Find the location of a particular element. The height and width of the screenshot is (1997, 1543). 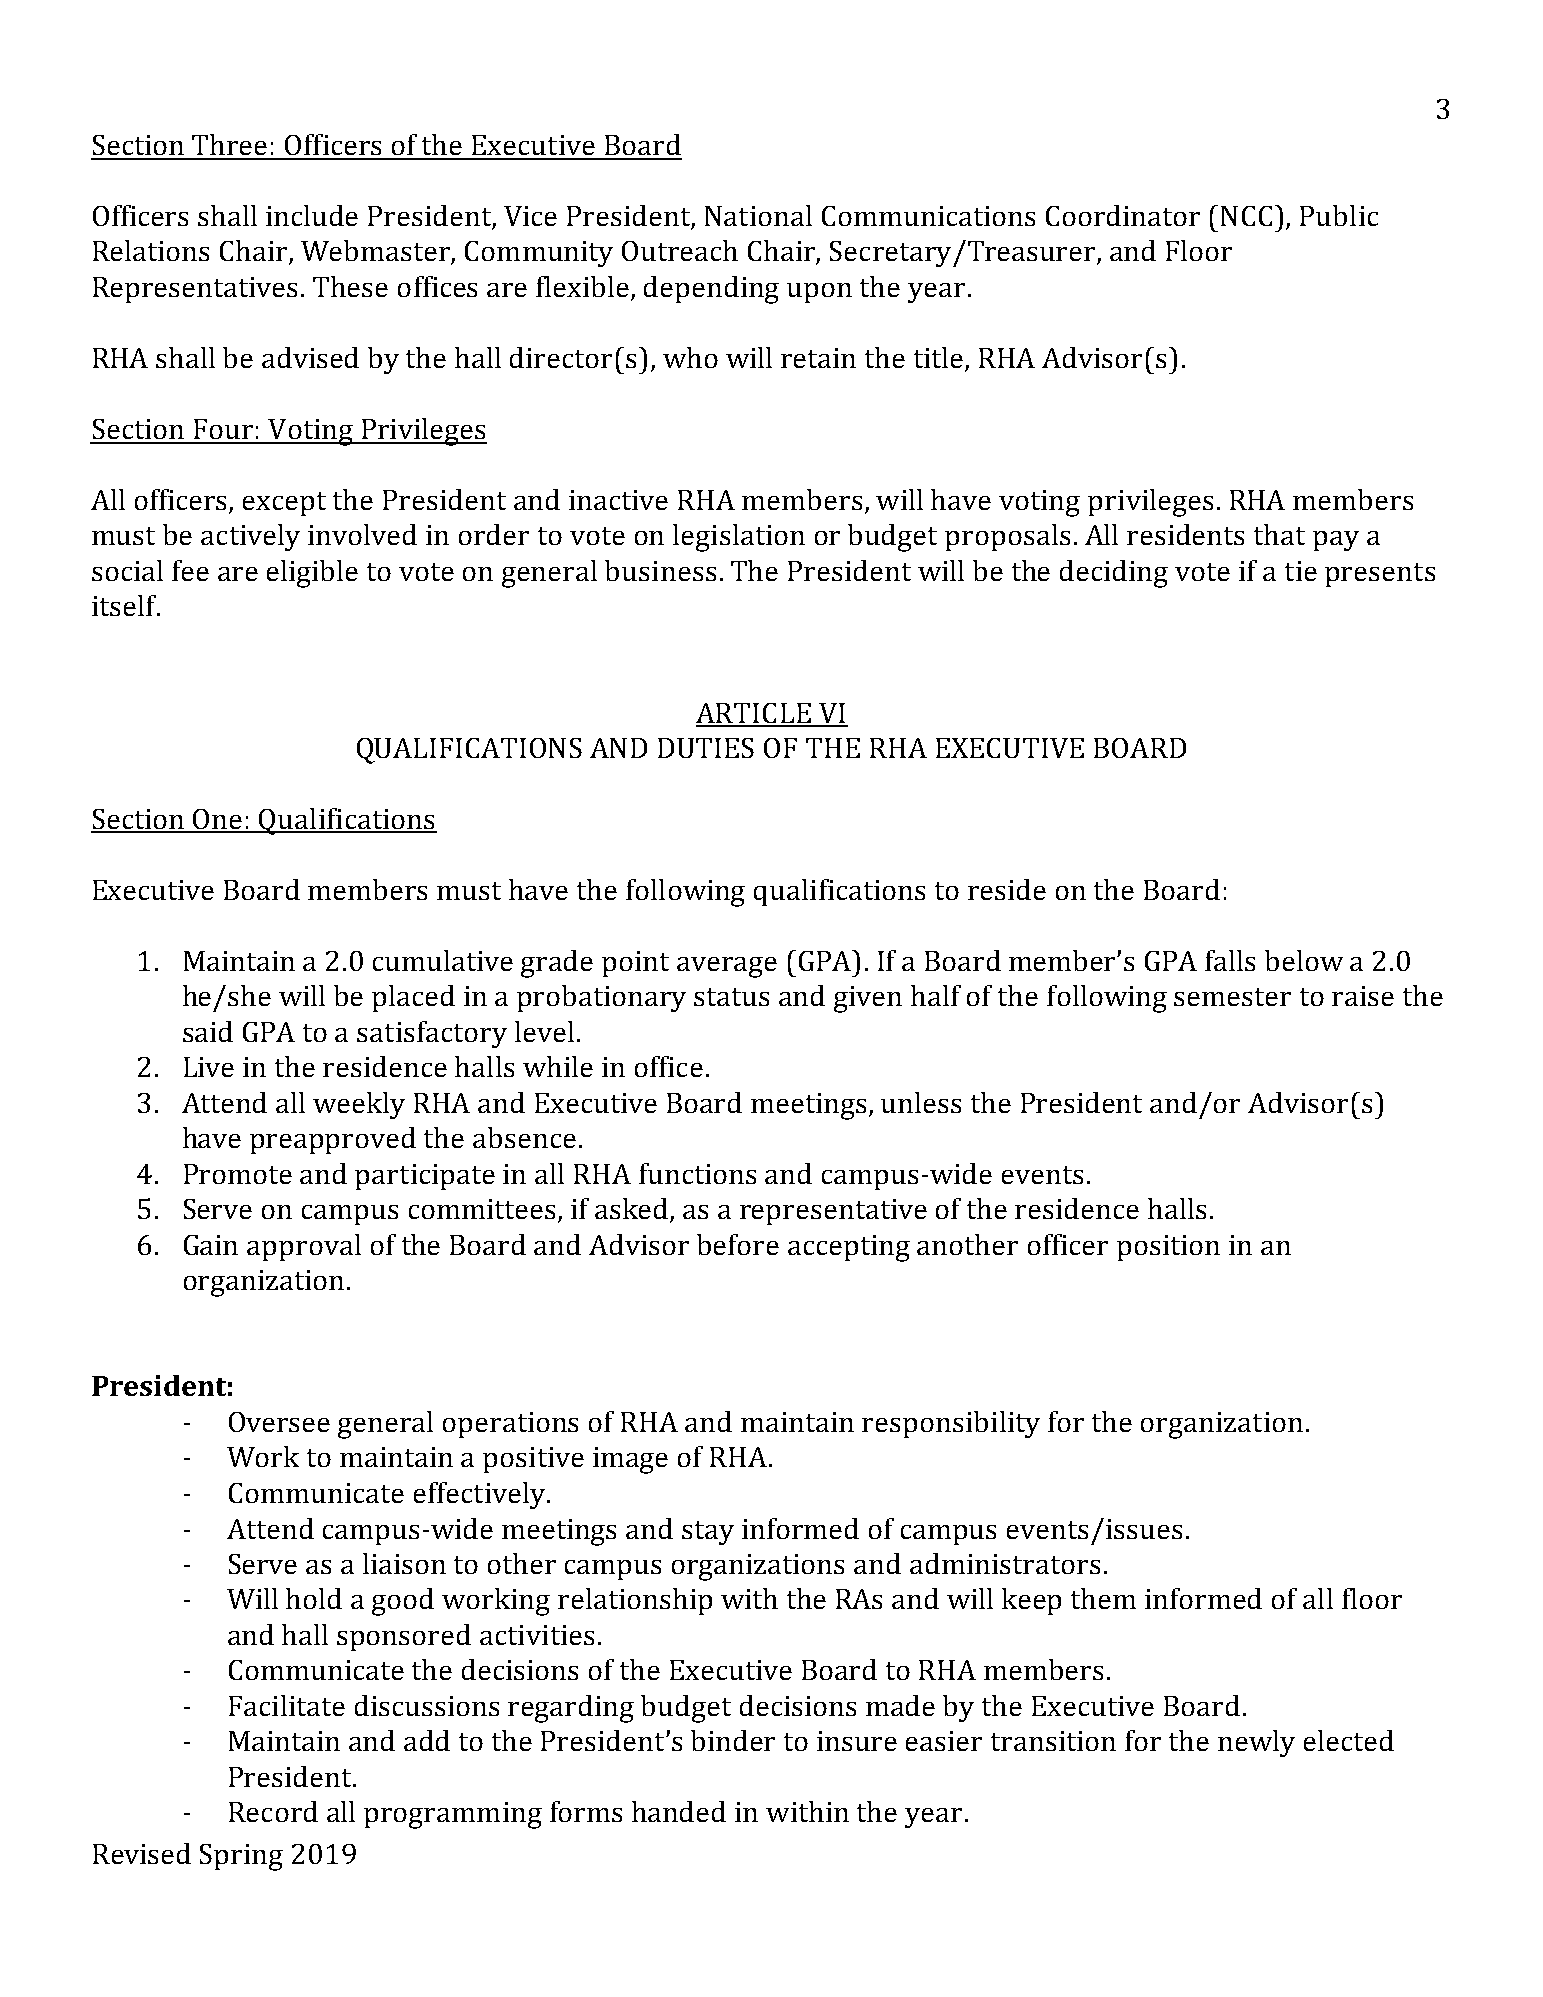

position is located at coordinates (1168, 1248).
